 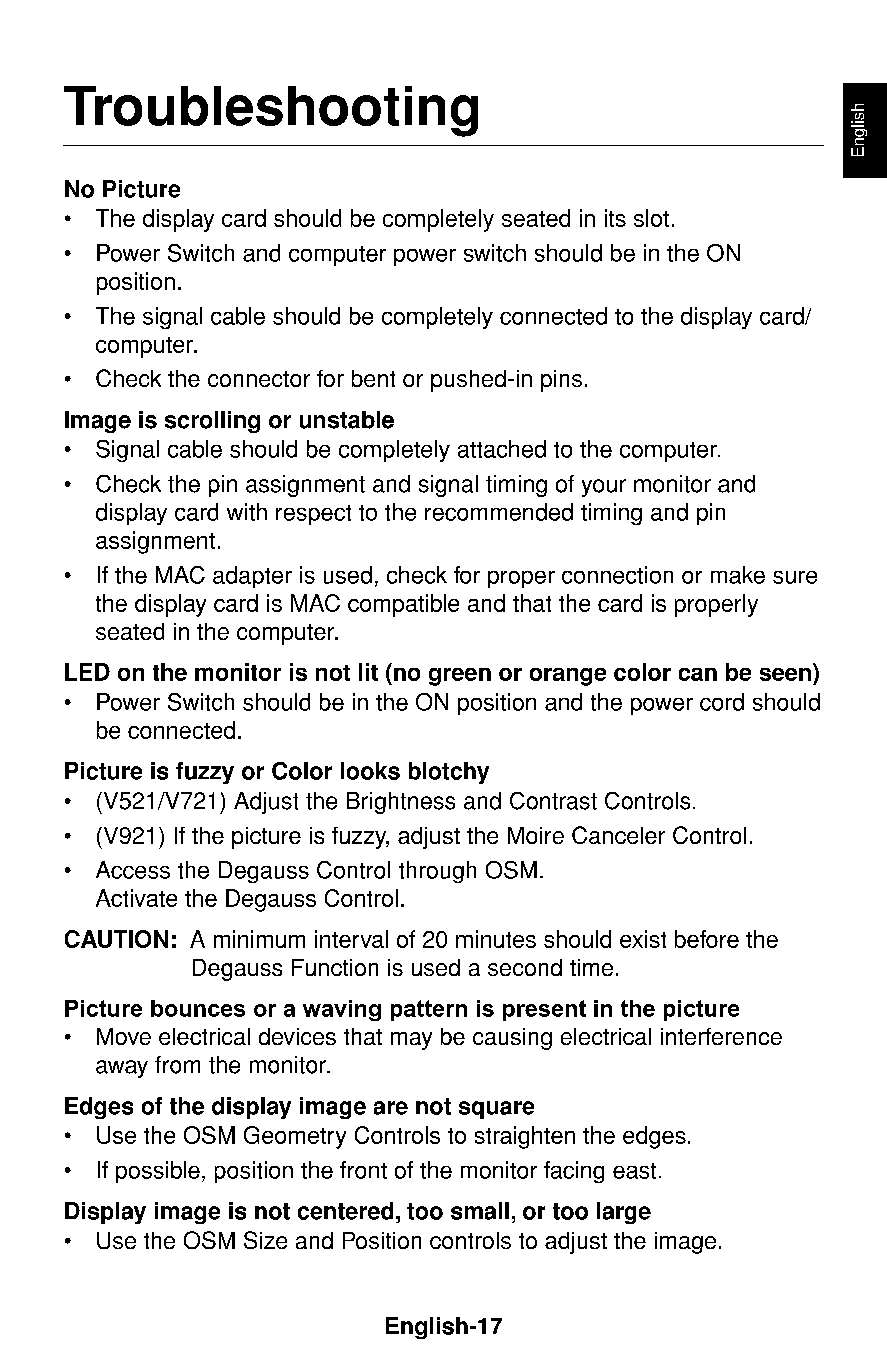 I want to click on Troubleshooting, so click(x=271, y=111).
